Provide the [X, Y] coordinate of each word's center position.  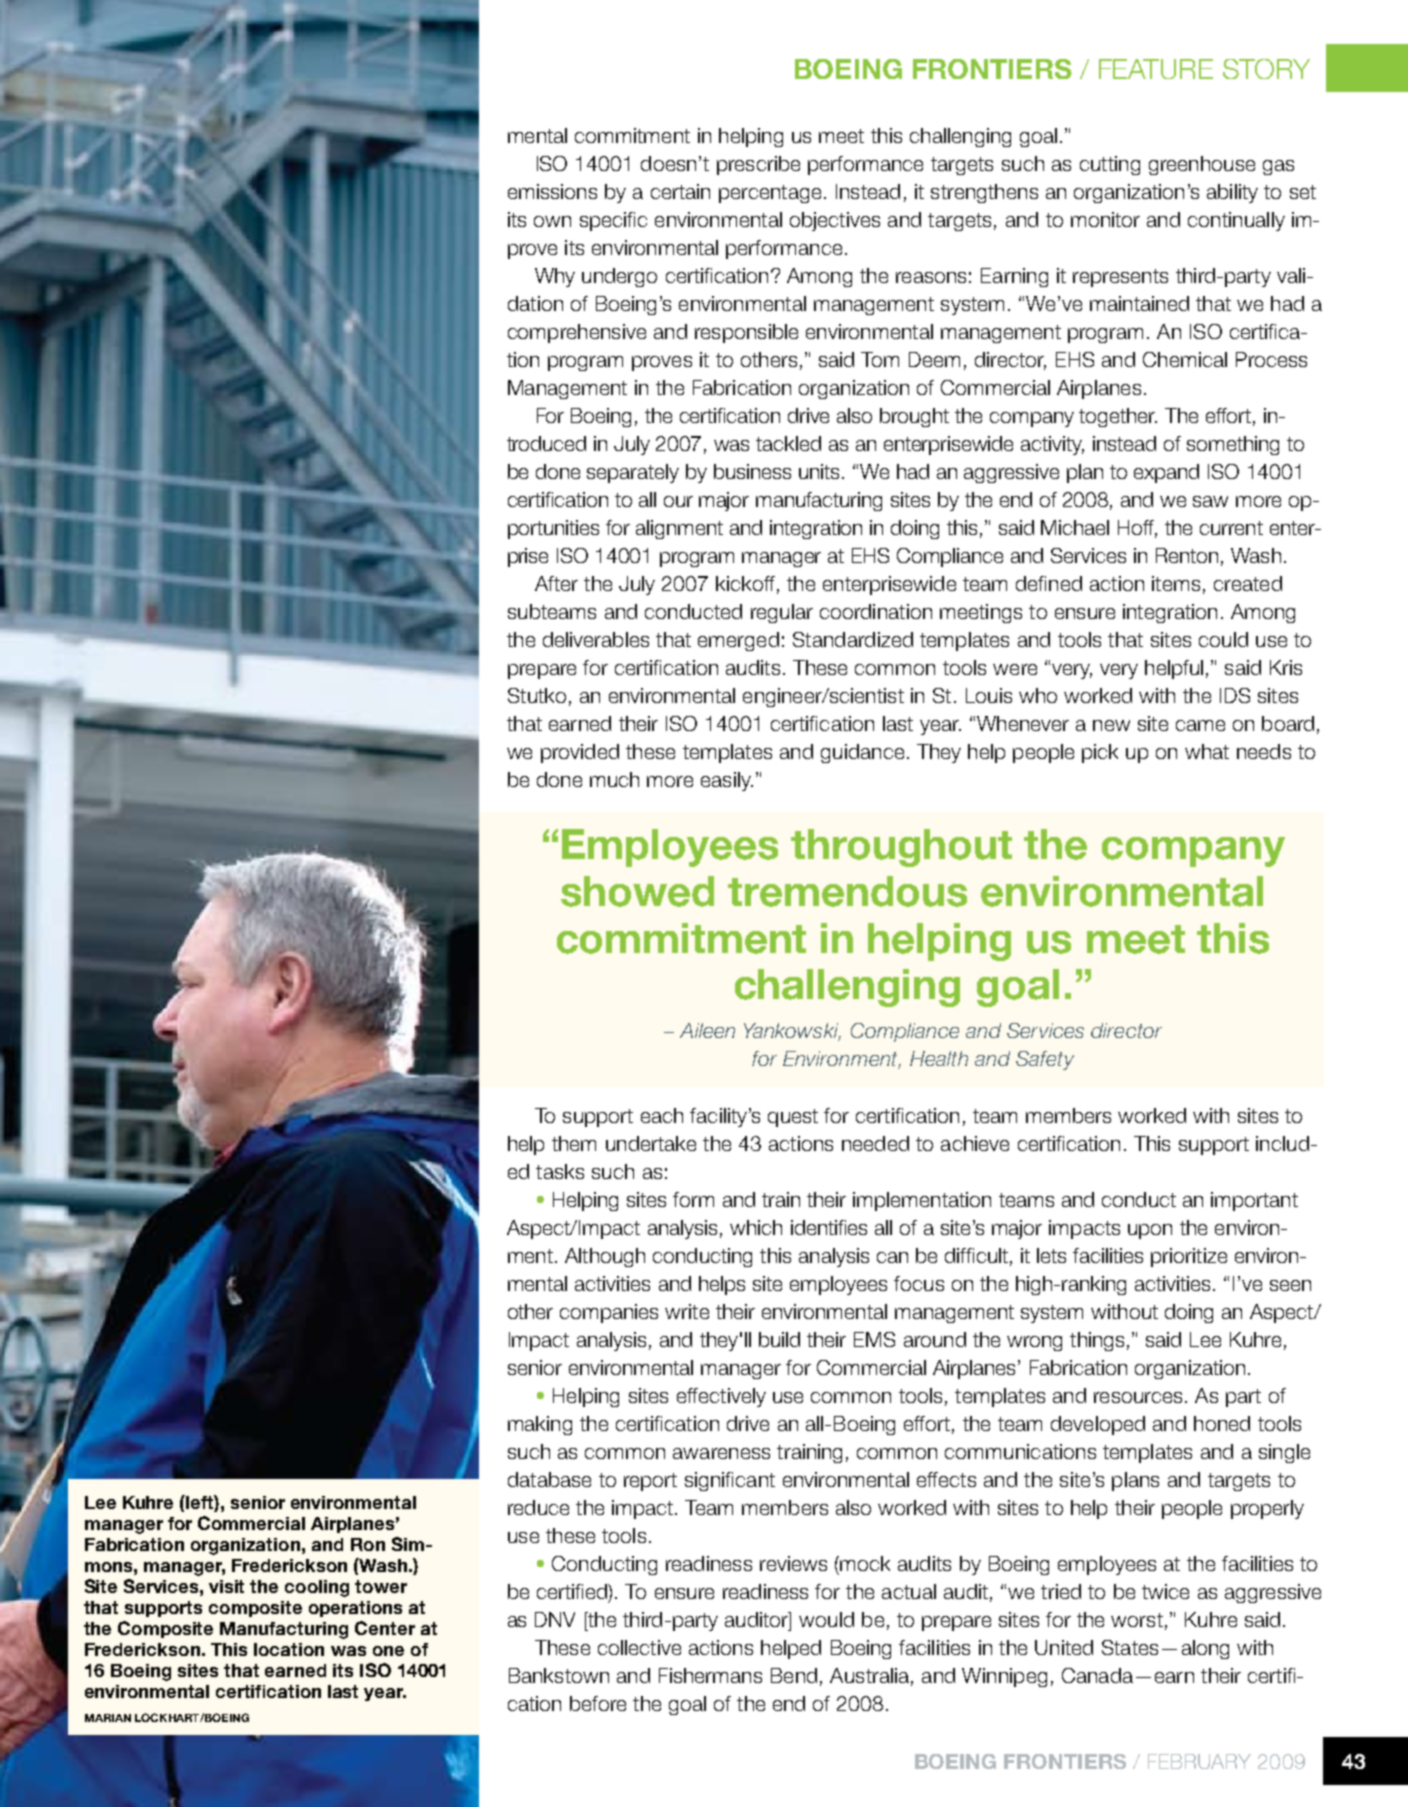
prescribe [758, 165]
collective [639, 1647]
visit [226, 1586]
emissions [552, 191]
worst [1137, 1620]
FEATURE [1156, 69]
